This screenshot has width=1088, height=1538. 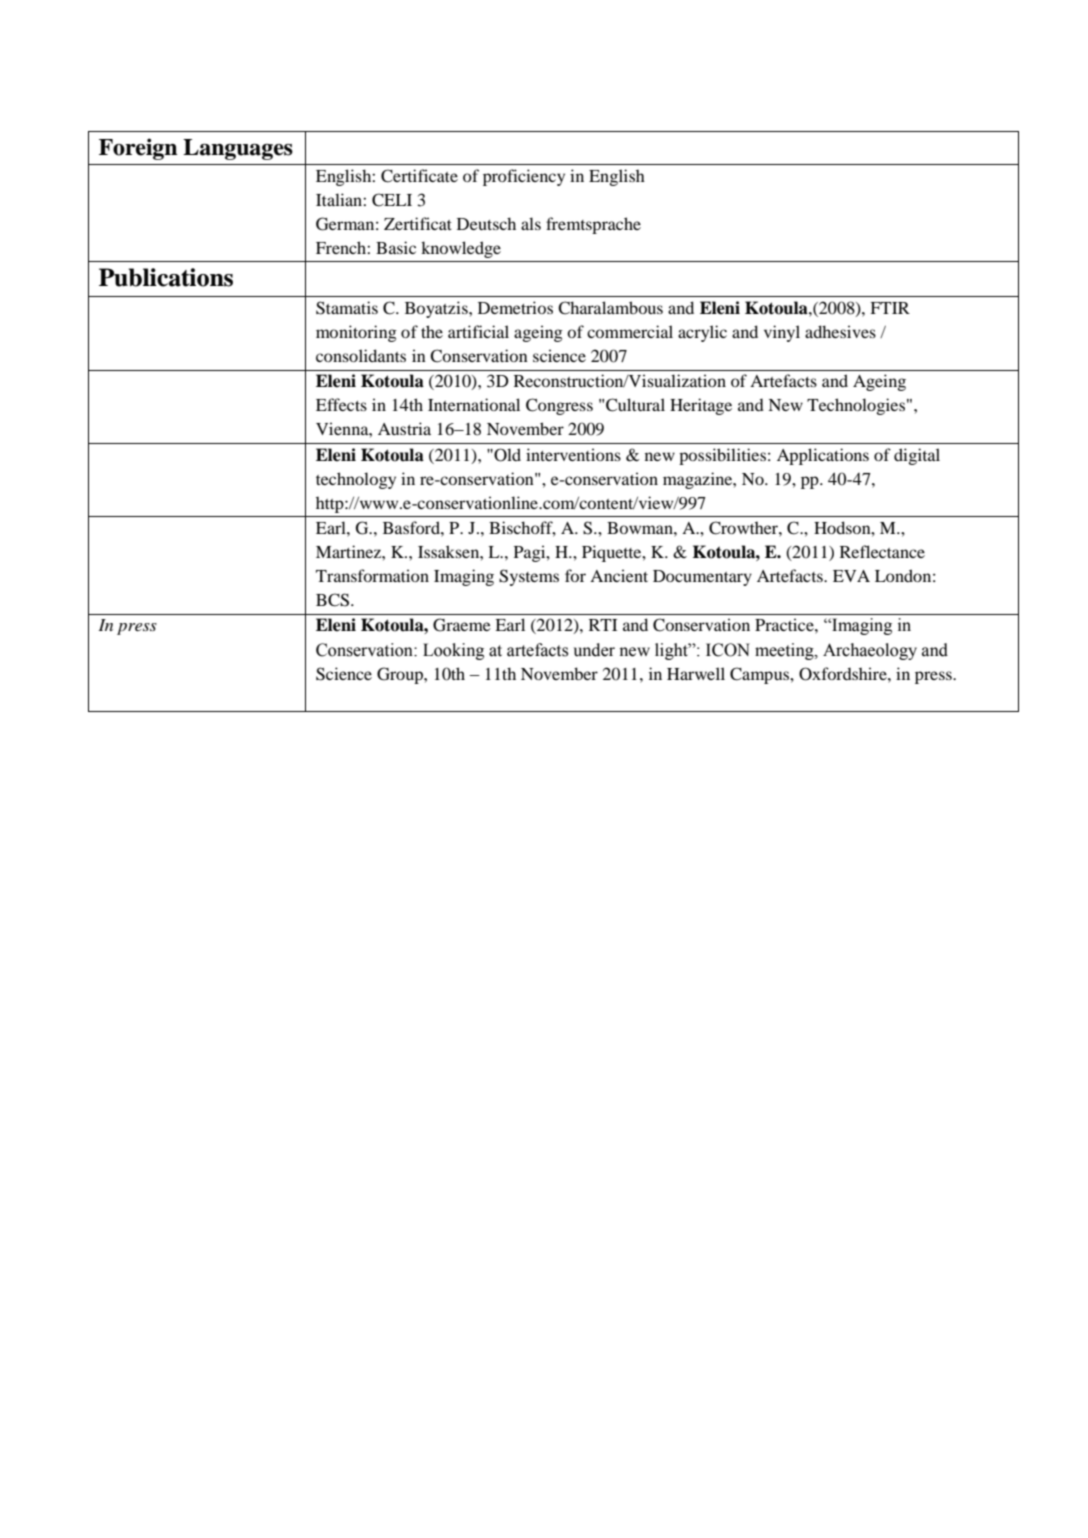 What do you see at coordinates (401, 675) in the screenshot?
I see `Group` at bounding box center [401, 675].
